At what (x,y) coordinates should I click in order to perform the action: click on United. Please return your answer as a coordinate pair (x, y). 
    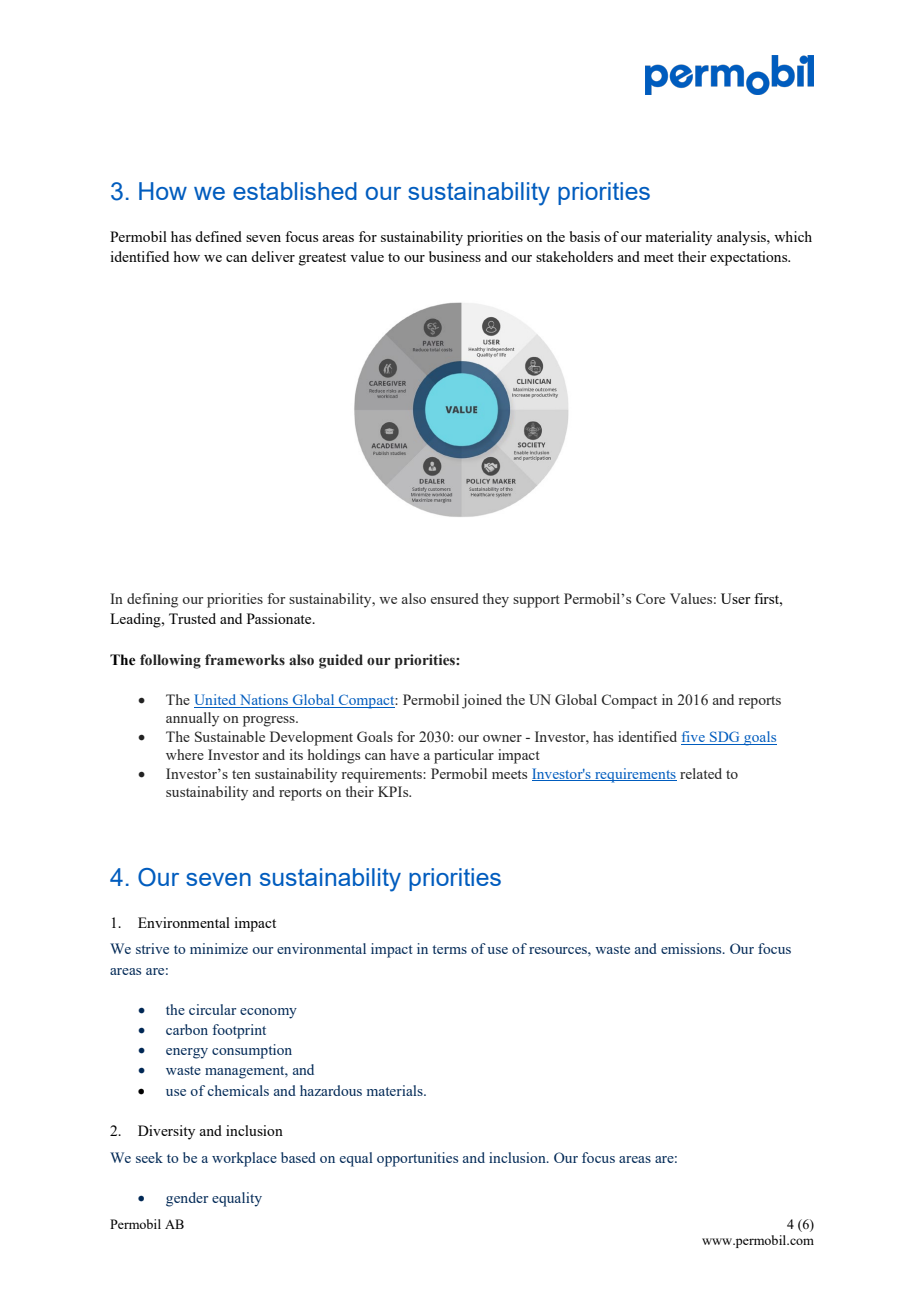
    Looking at the image, I should click on (216, 701).
